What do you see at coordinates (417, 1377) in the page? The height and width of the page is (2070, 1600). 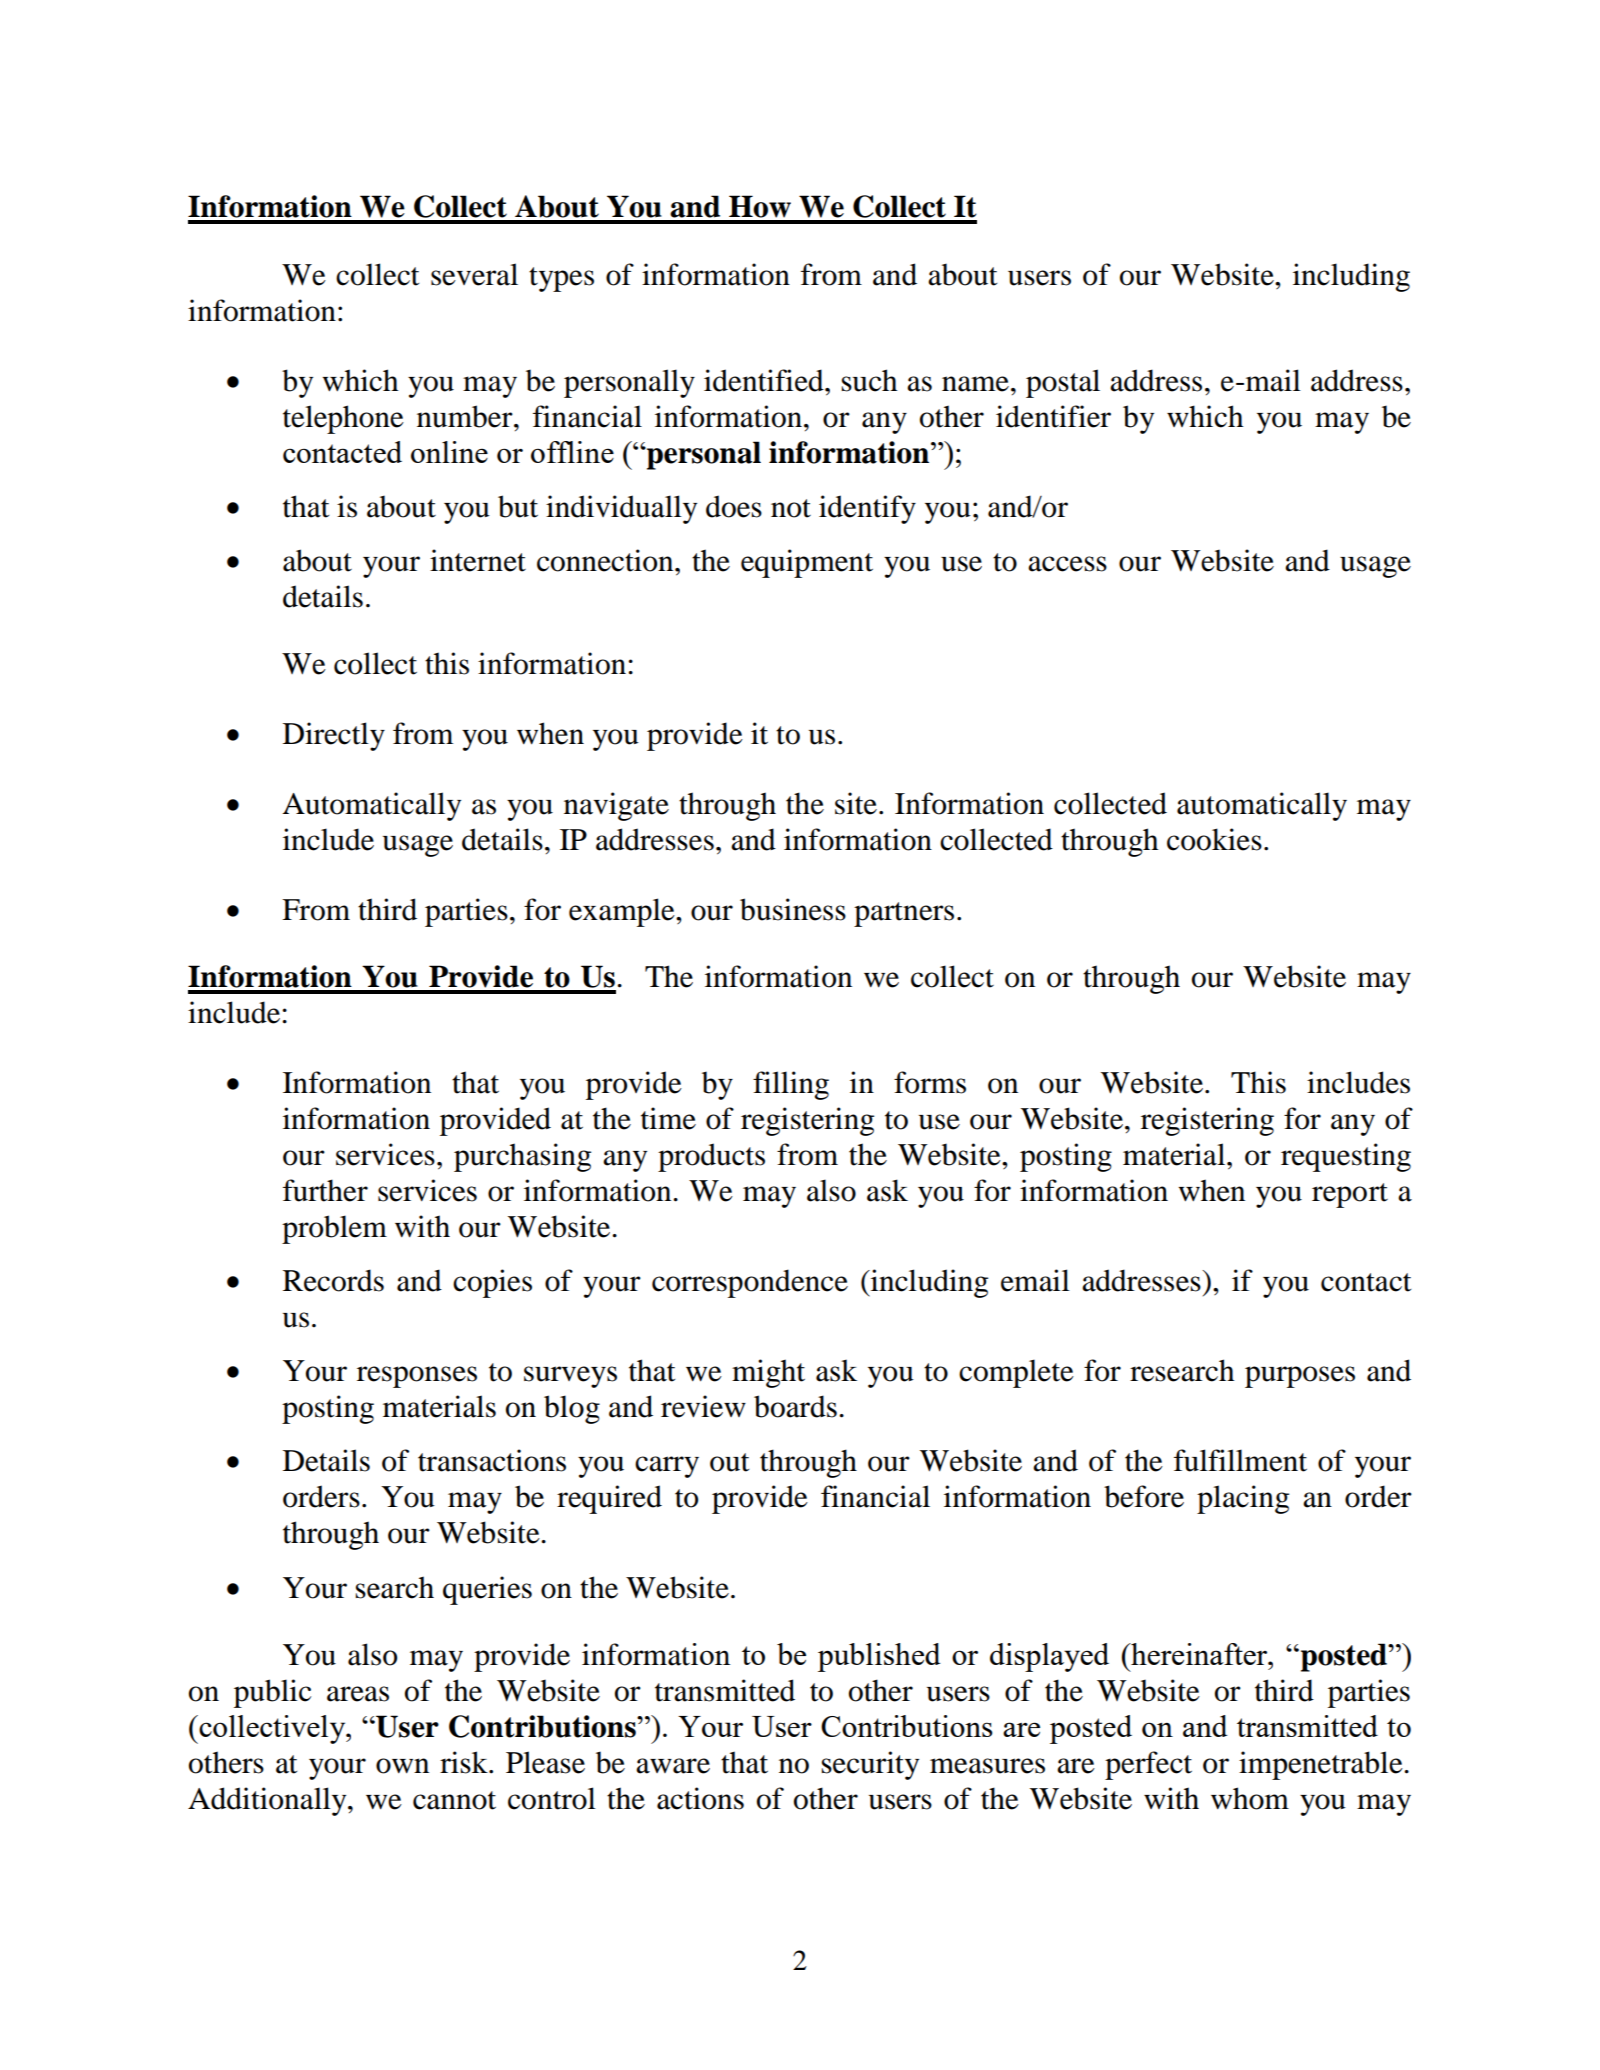 I see `responses` at bounding box center [417, 1377].
